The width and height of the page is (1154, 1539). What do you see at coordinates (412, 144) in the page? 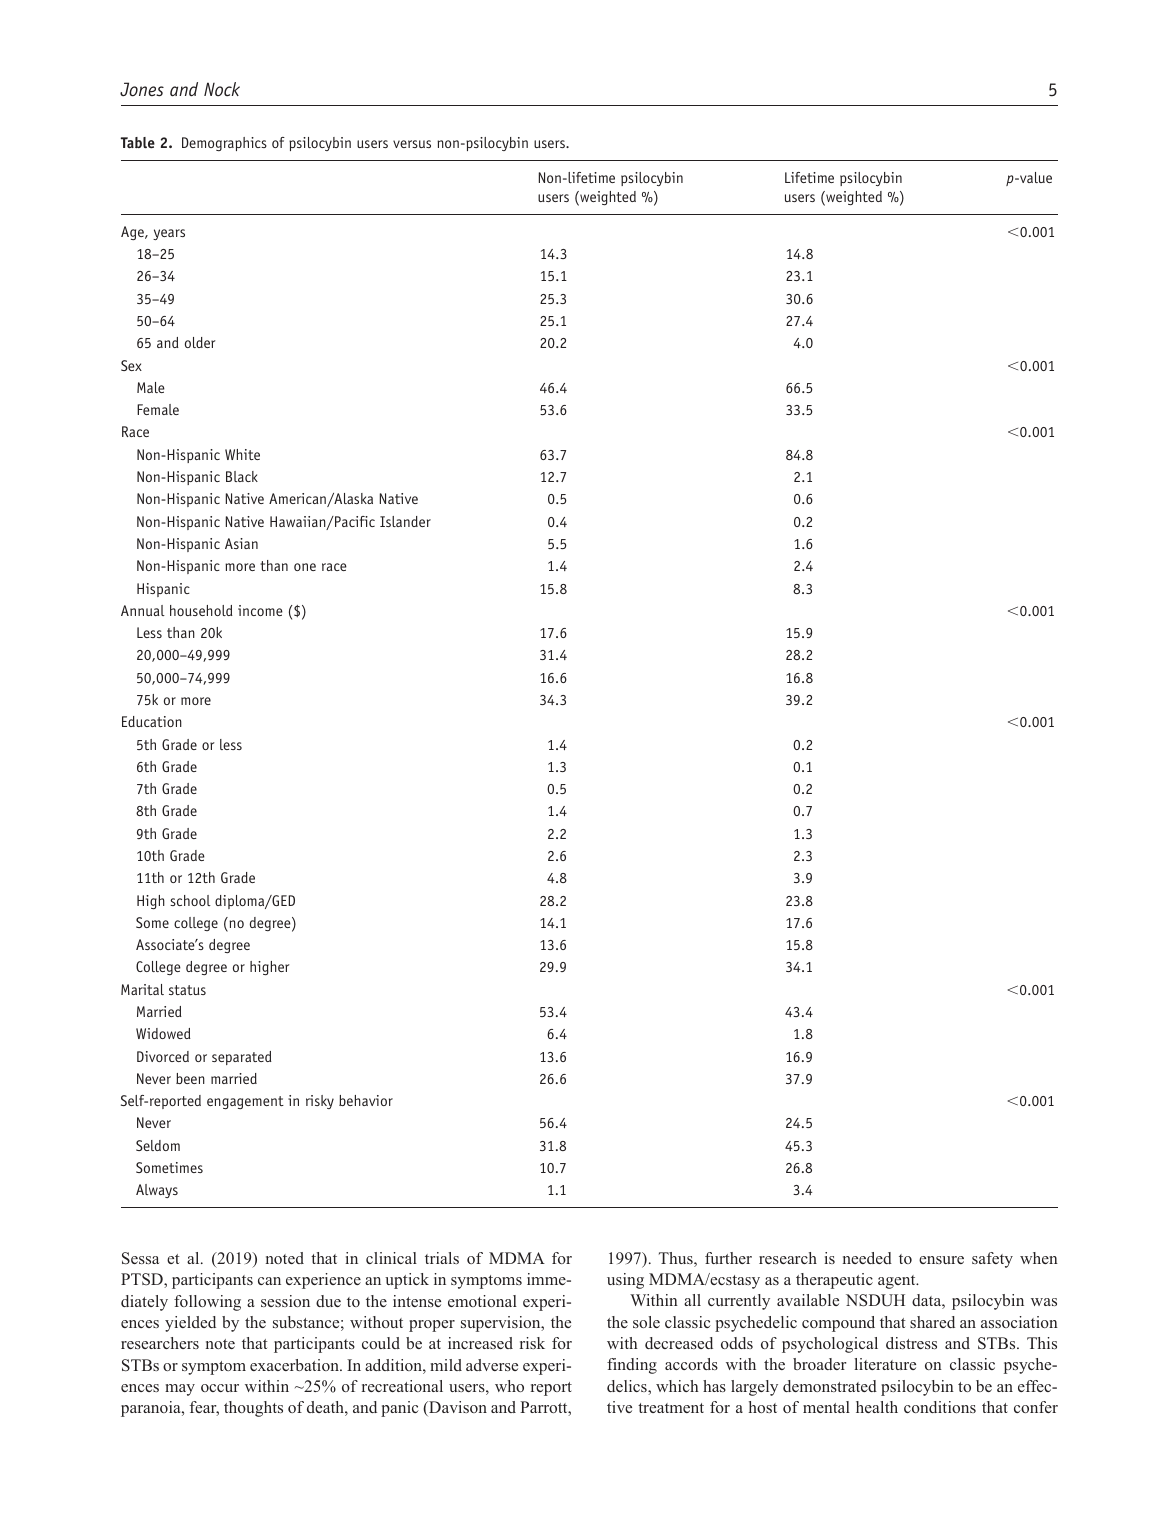
I see `versus` at bounding box center [412, 144].
